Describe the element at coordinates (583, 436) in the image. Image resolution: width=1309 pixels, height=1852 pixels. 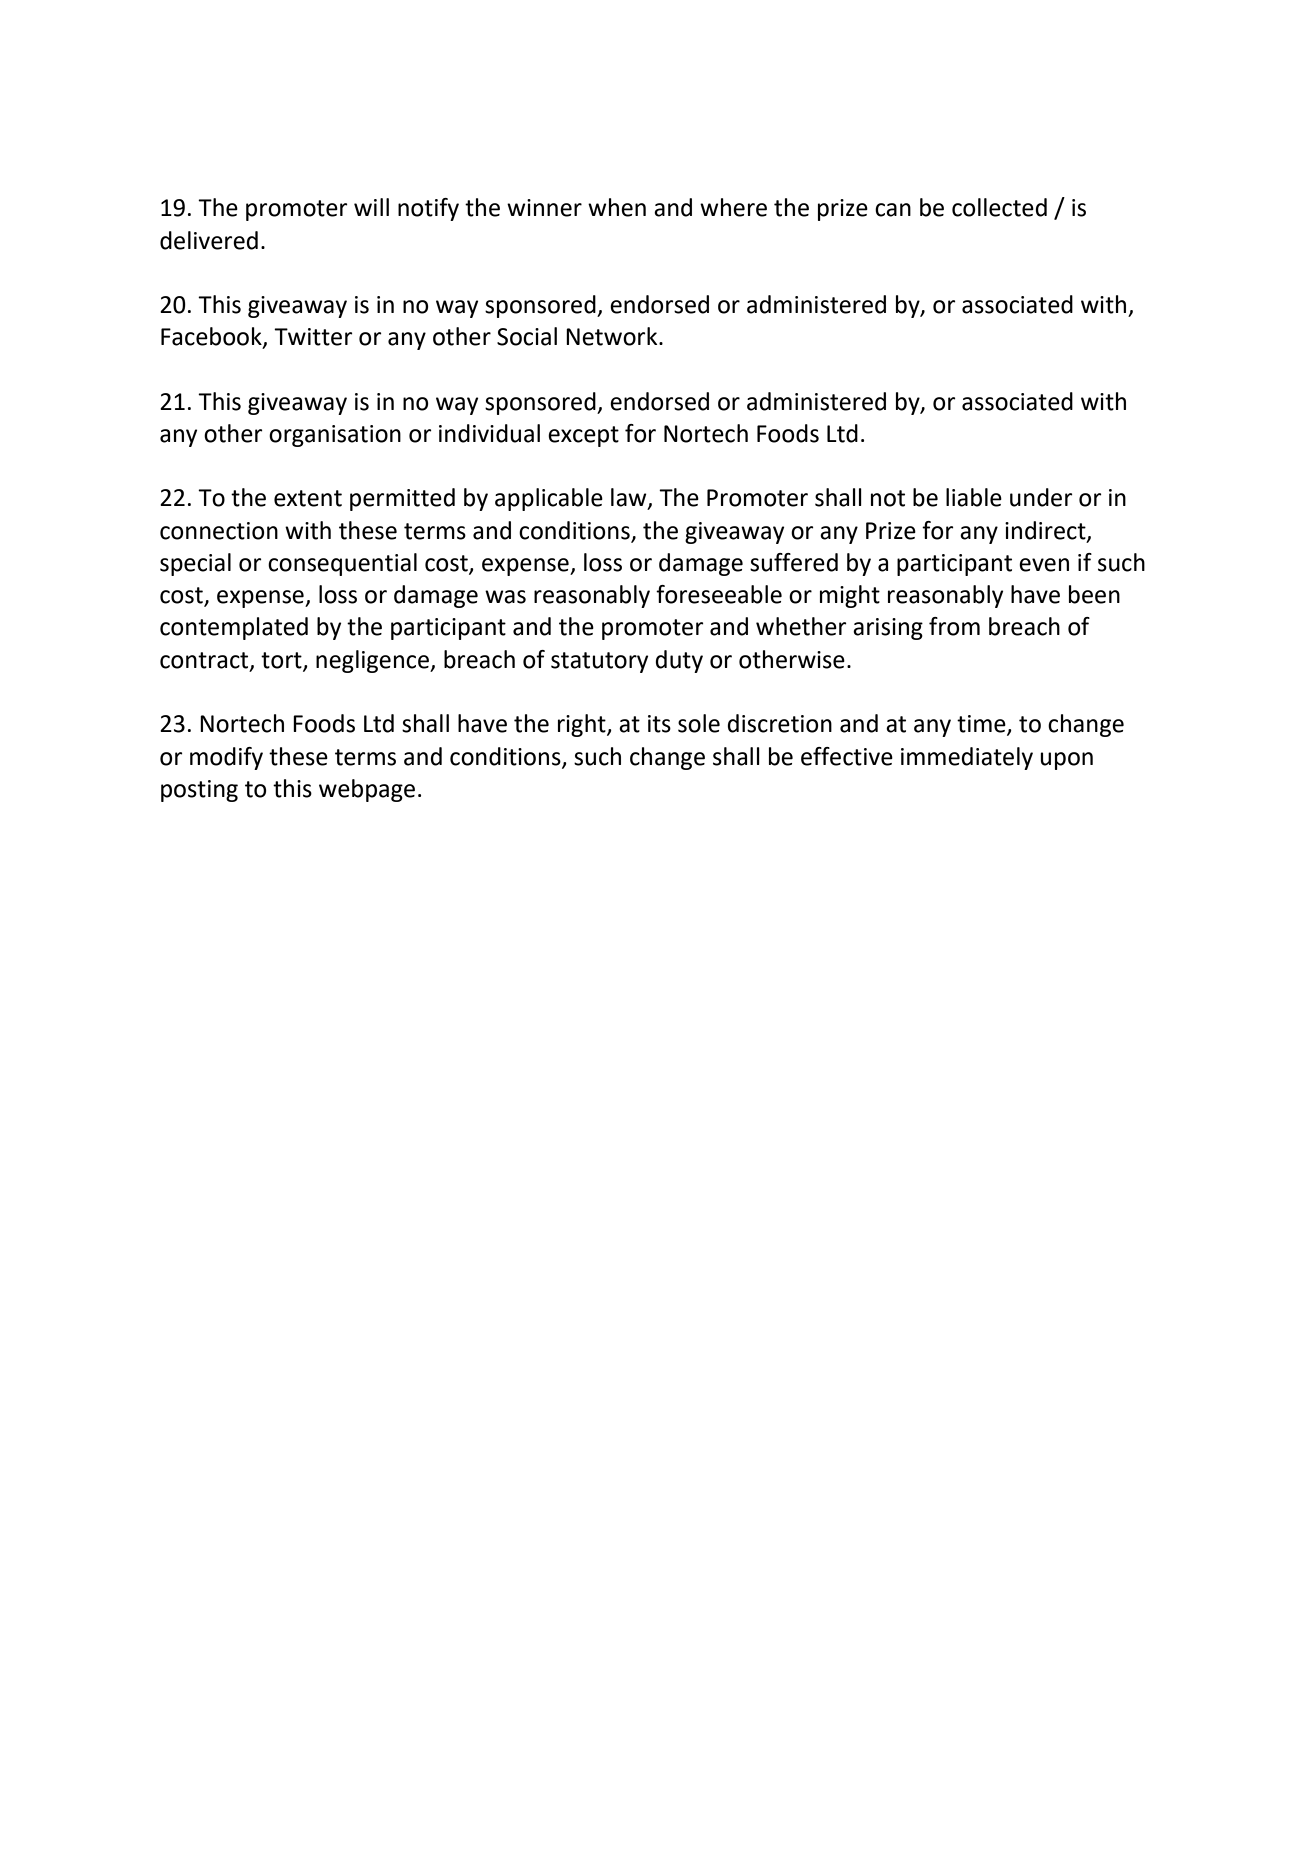
I see `except` at that location.
